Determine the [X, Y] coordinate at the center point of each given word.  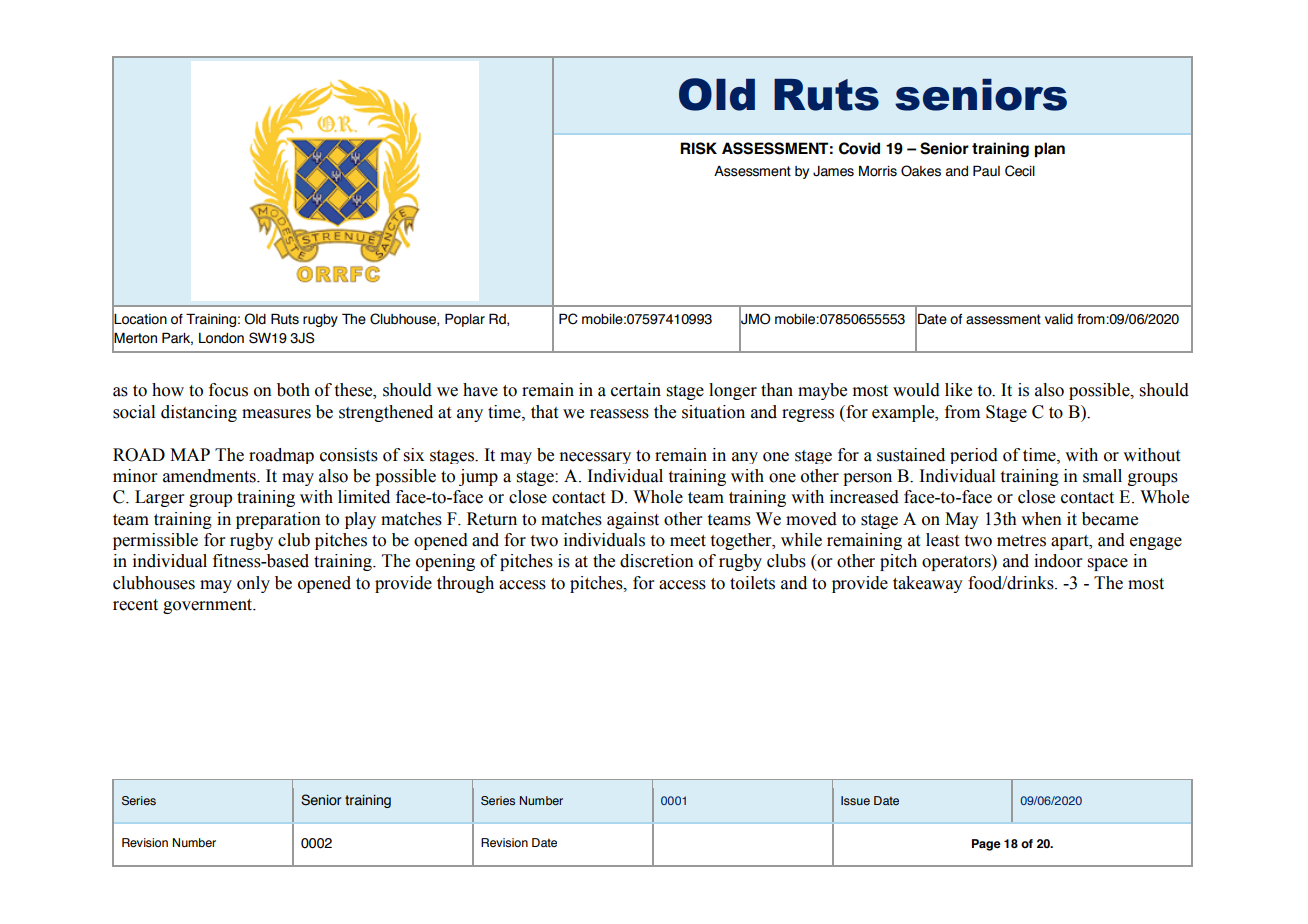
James [833, 171]
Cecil [1020, 171]
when [1041, 519]
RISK [698, 148]
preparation [278, 520]
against [633, 520]
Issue [855, 800]
